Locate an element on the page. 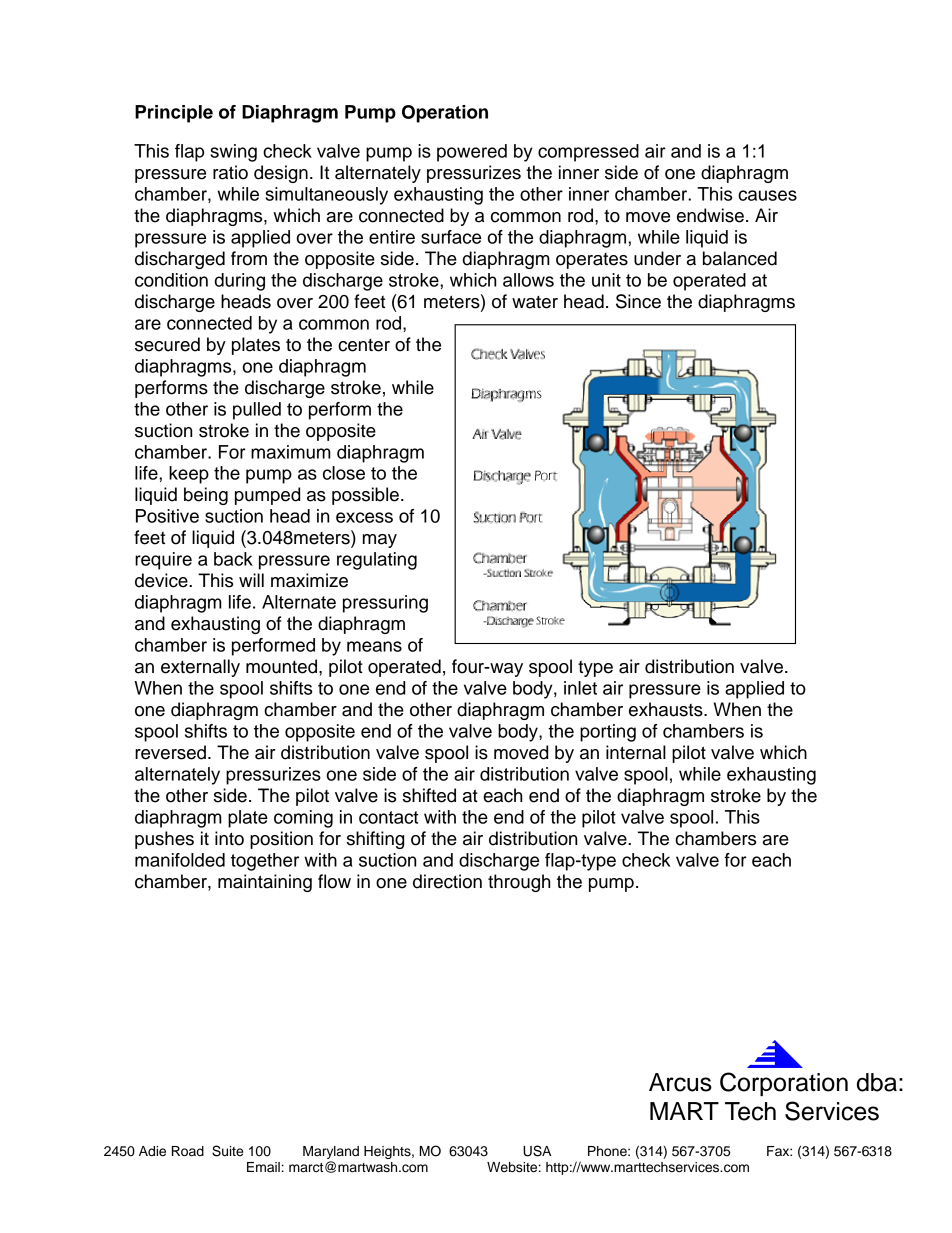 The width and height of the page is (952, 1233). shifted is located at coordinates (429, 795).
